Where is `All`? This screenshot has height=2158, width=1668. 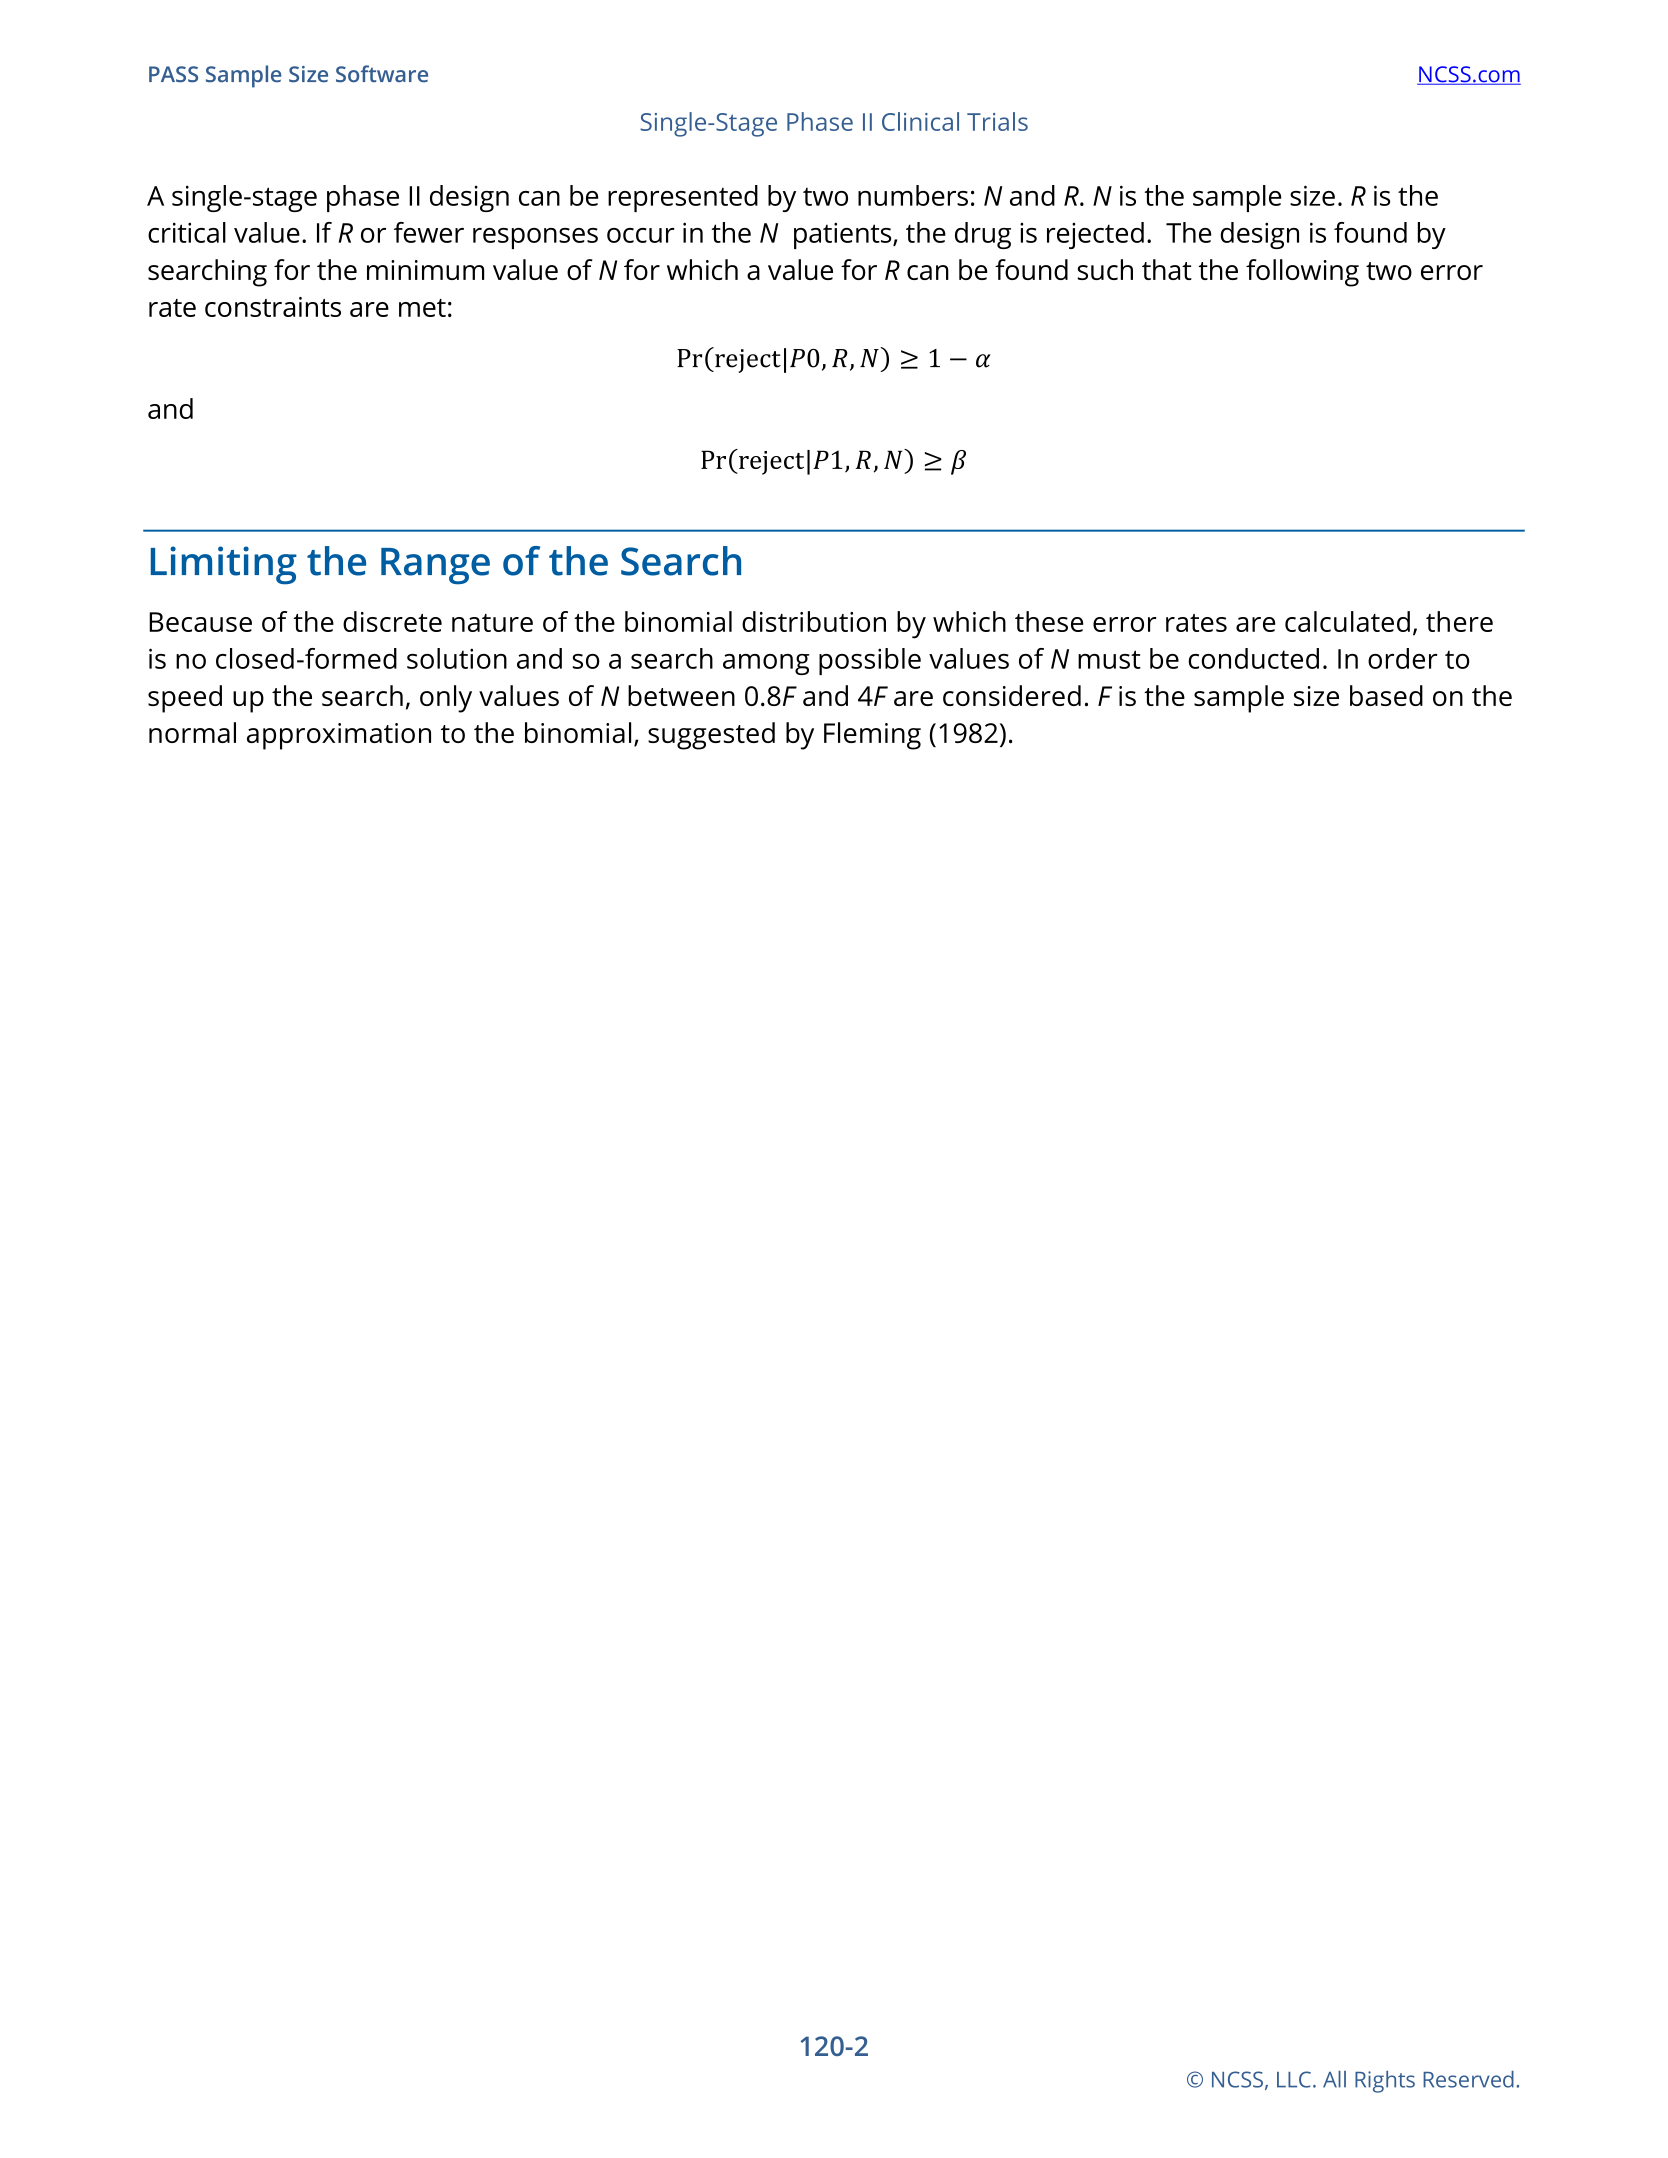 All is located at coordinates (1334, 2079).
